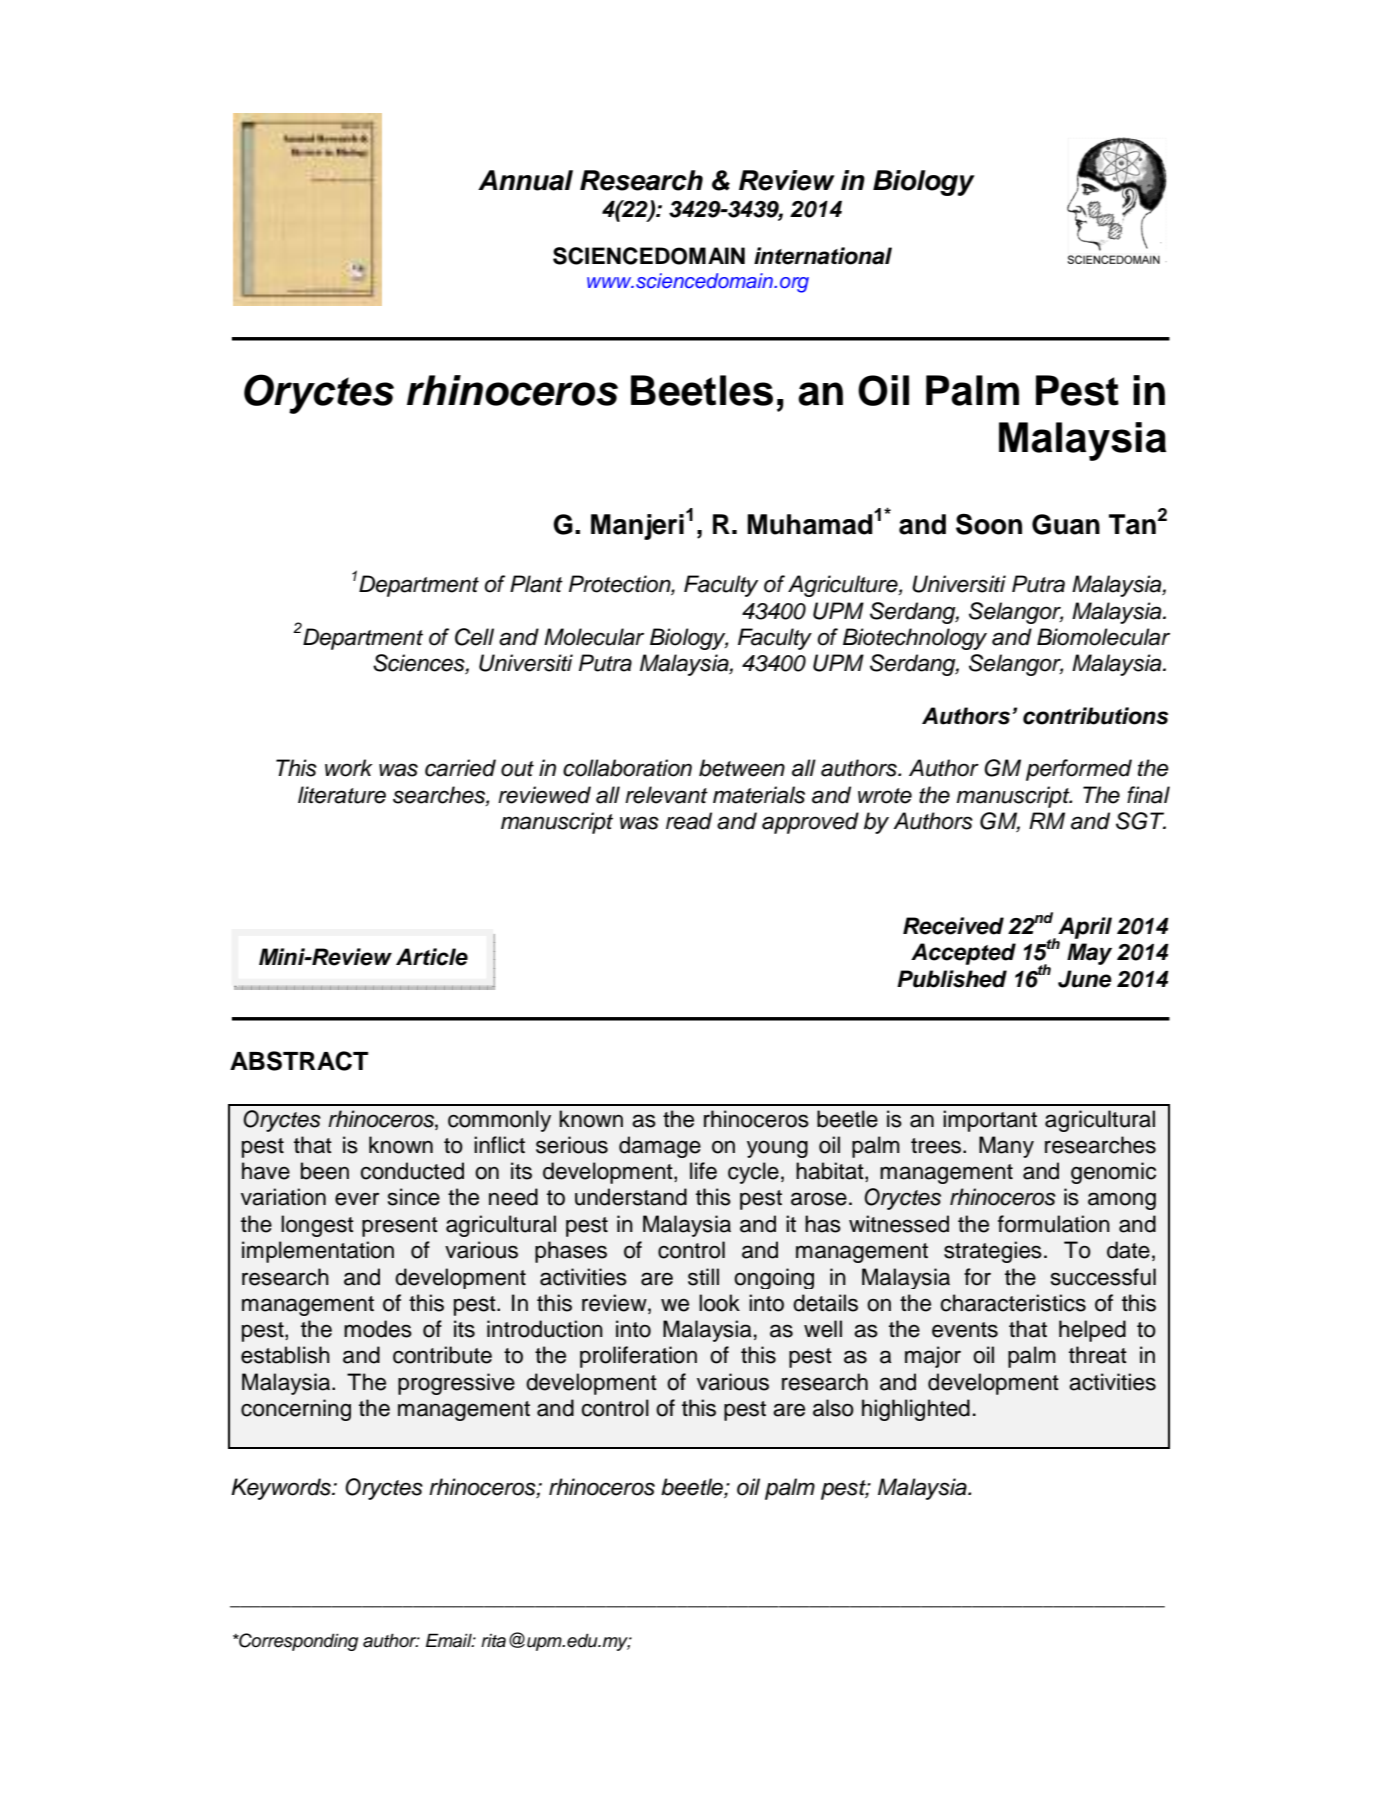  I want to click on ABSTRACT, so click(299, 1061).
